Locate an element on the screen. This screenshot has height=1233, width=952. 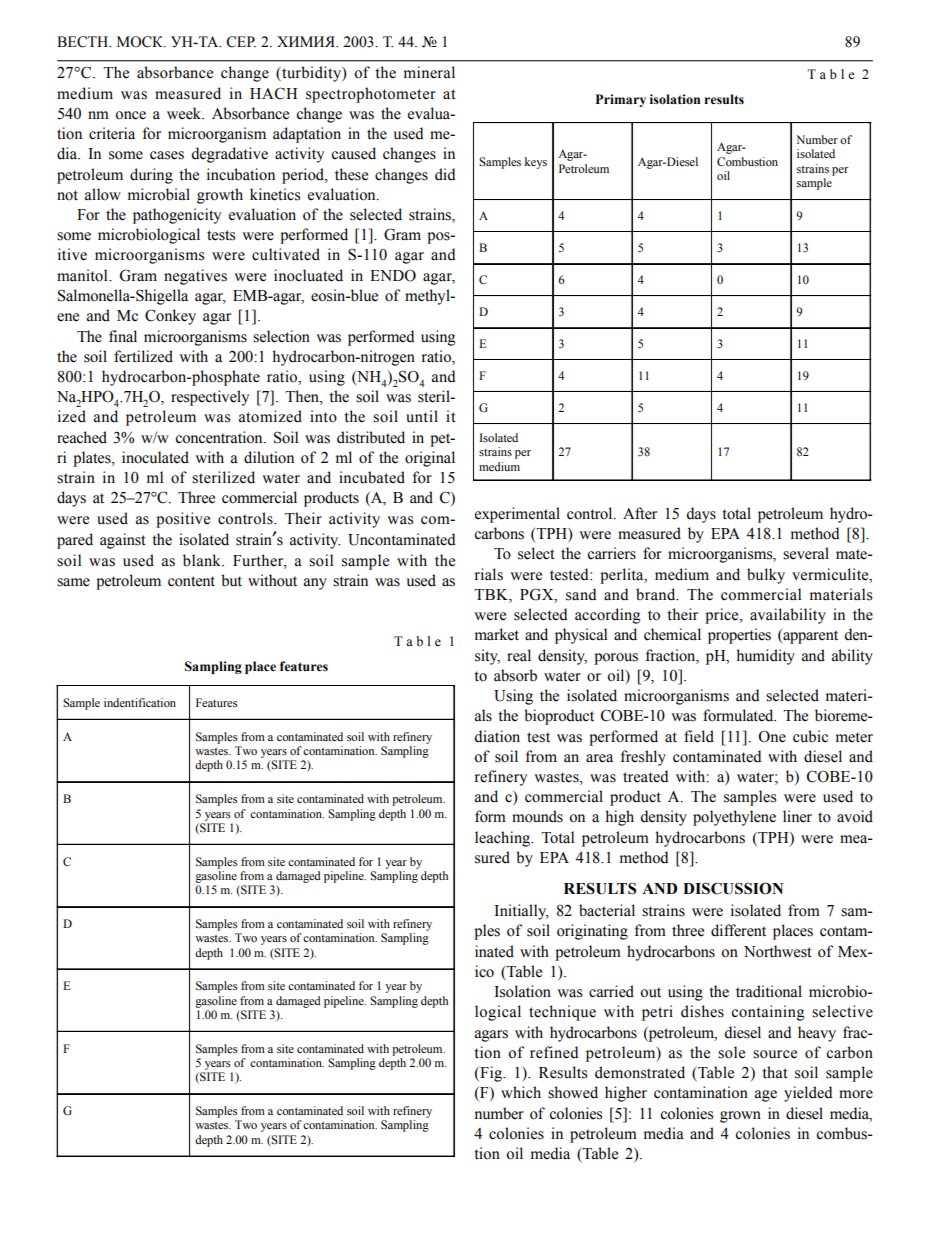
content is located at coordinates (191, 581).
